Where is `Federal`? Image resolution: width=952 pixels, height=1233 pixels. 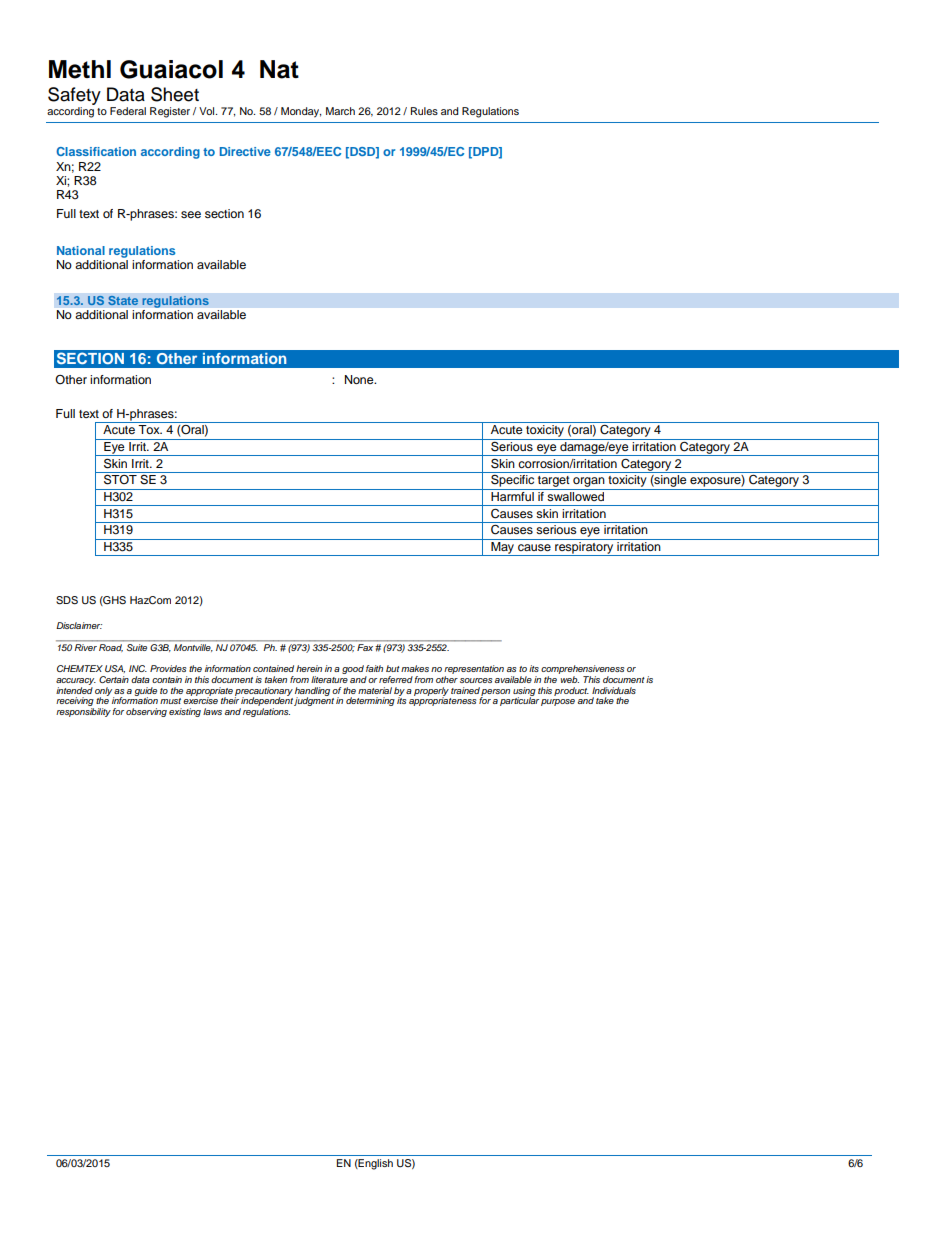
Federal is located at coordinates (128, 111).
